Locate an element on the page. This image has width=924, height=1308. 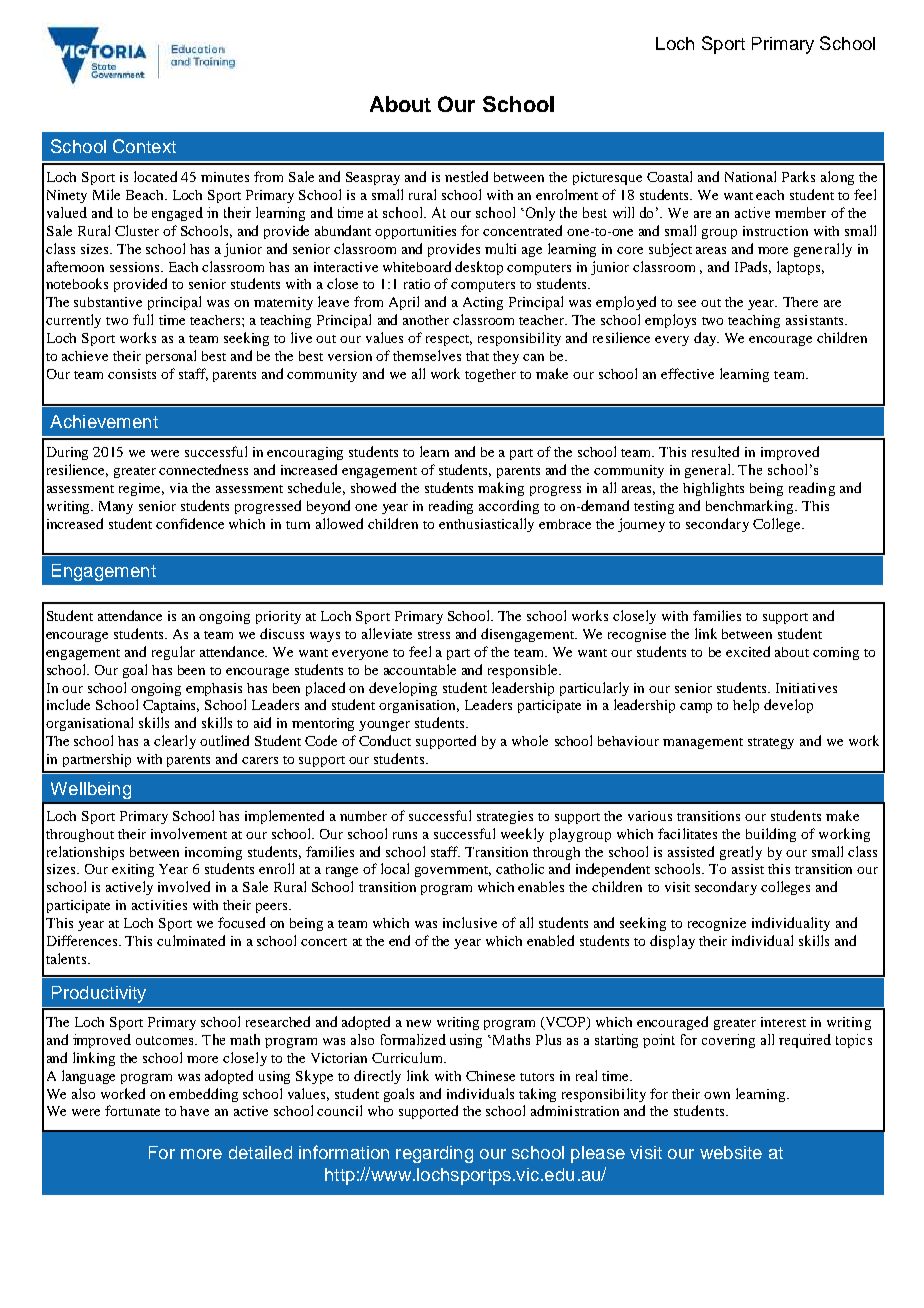
website is located at coordinates (731, 1152).
